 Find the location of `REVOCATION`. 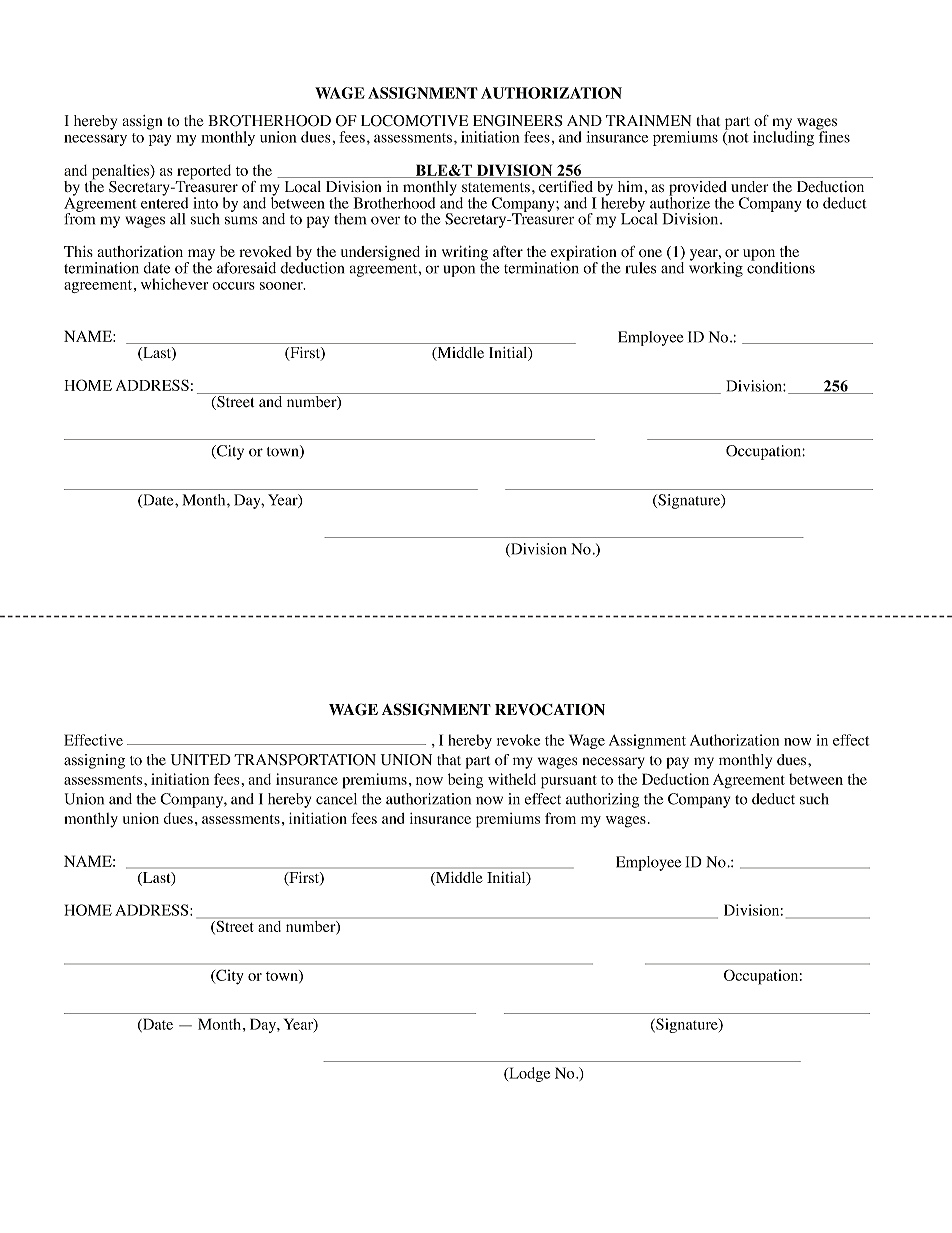

REVOCATION is located at coordinates (550, 709).
